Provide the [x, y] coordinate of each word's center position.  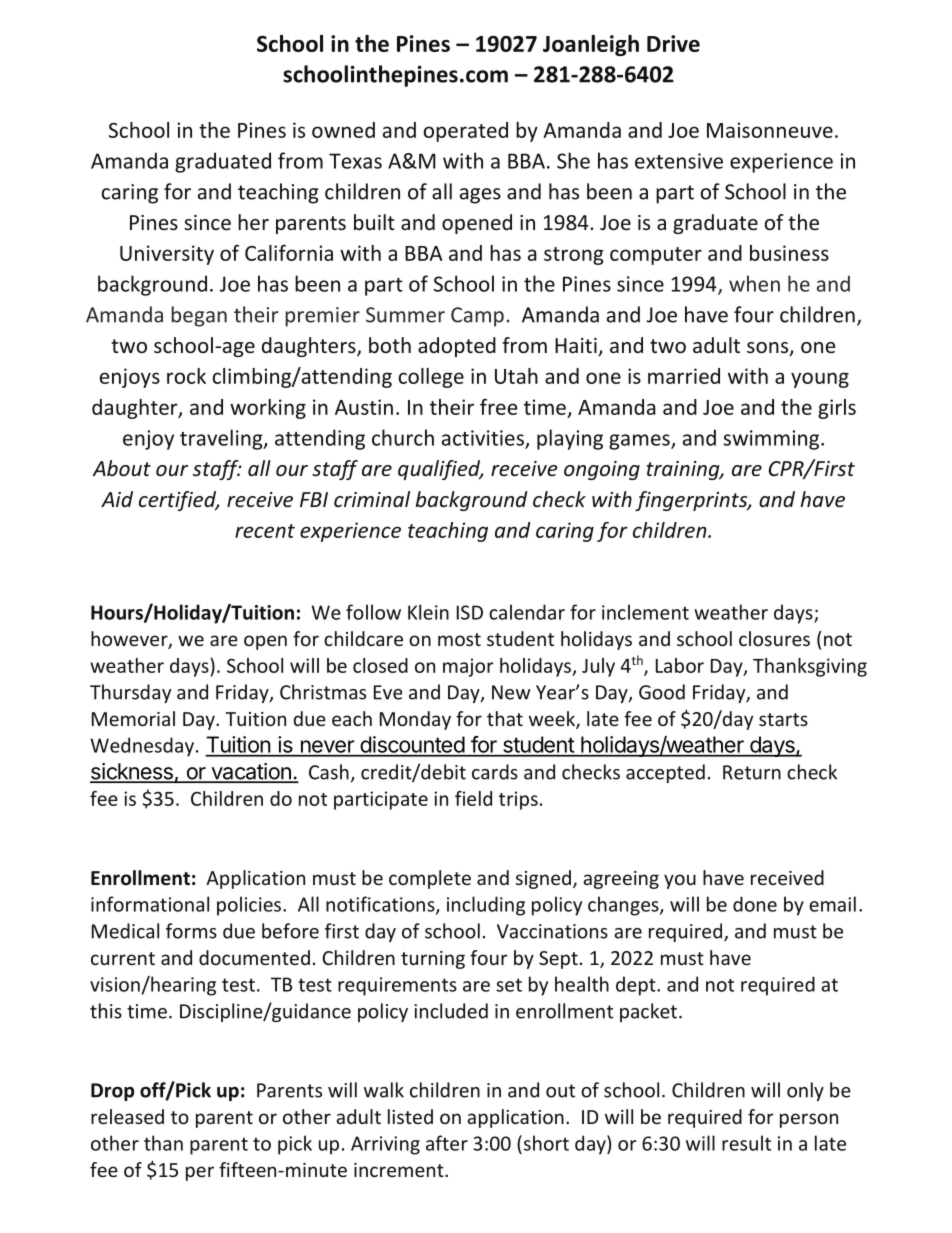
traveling [222, 439]
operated [465, 132]
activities [484, 439]
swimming [772, 440]
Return [752, 772]
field [473, 798]
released [127, 1116]
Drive [673, 43]
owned [343, 130]
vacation [251, 772]
